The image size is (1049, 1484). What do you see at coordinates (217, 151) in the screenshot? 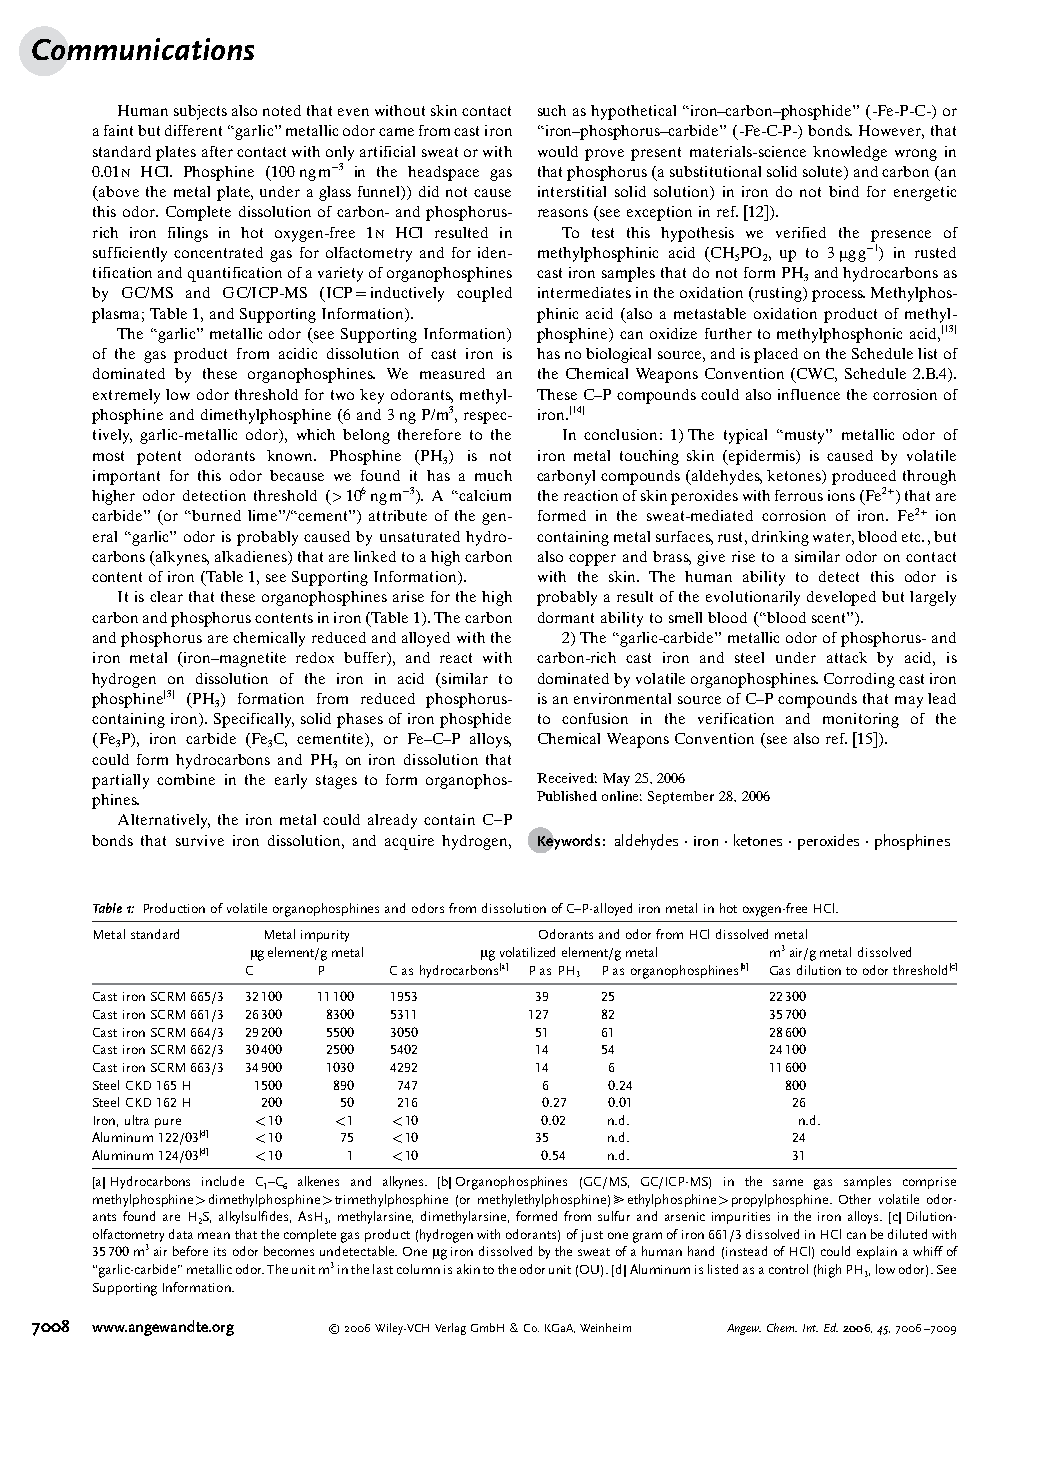
I see `after` at bounding box center [217, 151].
